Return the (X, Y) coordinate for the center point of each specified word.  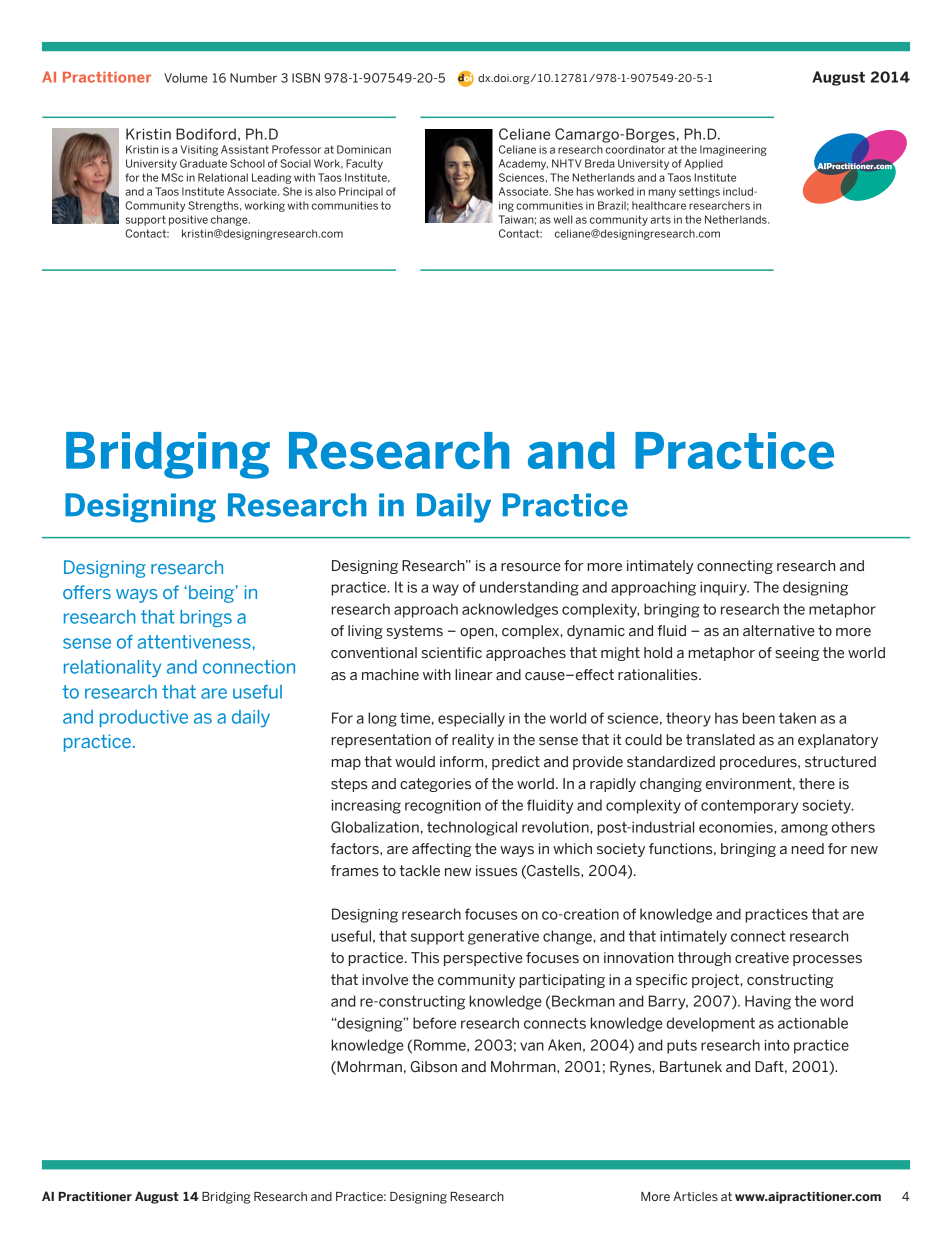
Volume (186, 78)
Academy (523, 164)
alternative (779, 631)
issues (496, 871)
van (532, 1046)
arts (661, 220)
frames (355, 871)
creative (762, 958)
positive (188, 220)
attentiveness (194, 642)
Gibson (434, 1067)
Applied (704, 164)
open (478, 633)
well (563, 219)
